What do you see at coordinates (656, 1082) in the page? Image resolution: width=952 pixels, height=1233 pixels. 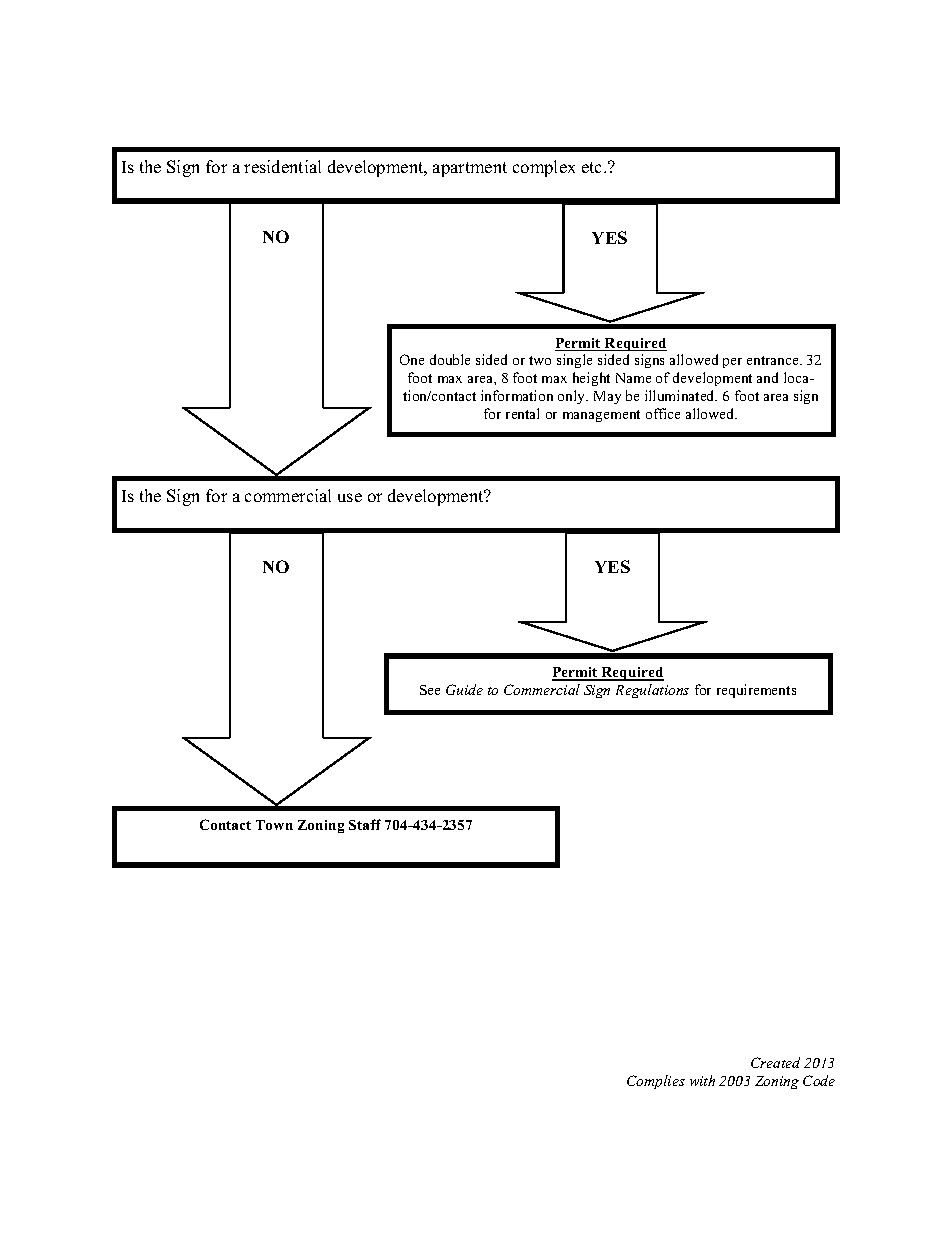 I see `Complies` at bounding box center [656, 1082].
